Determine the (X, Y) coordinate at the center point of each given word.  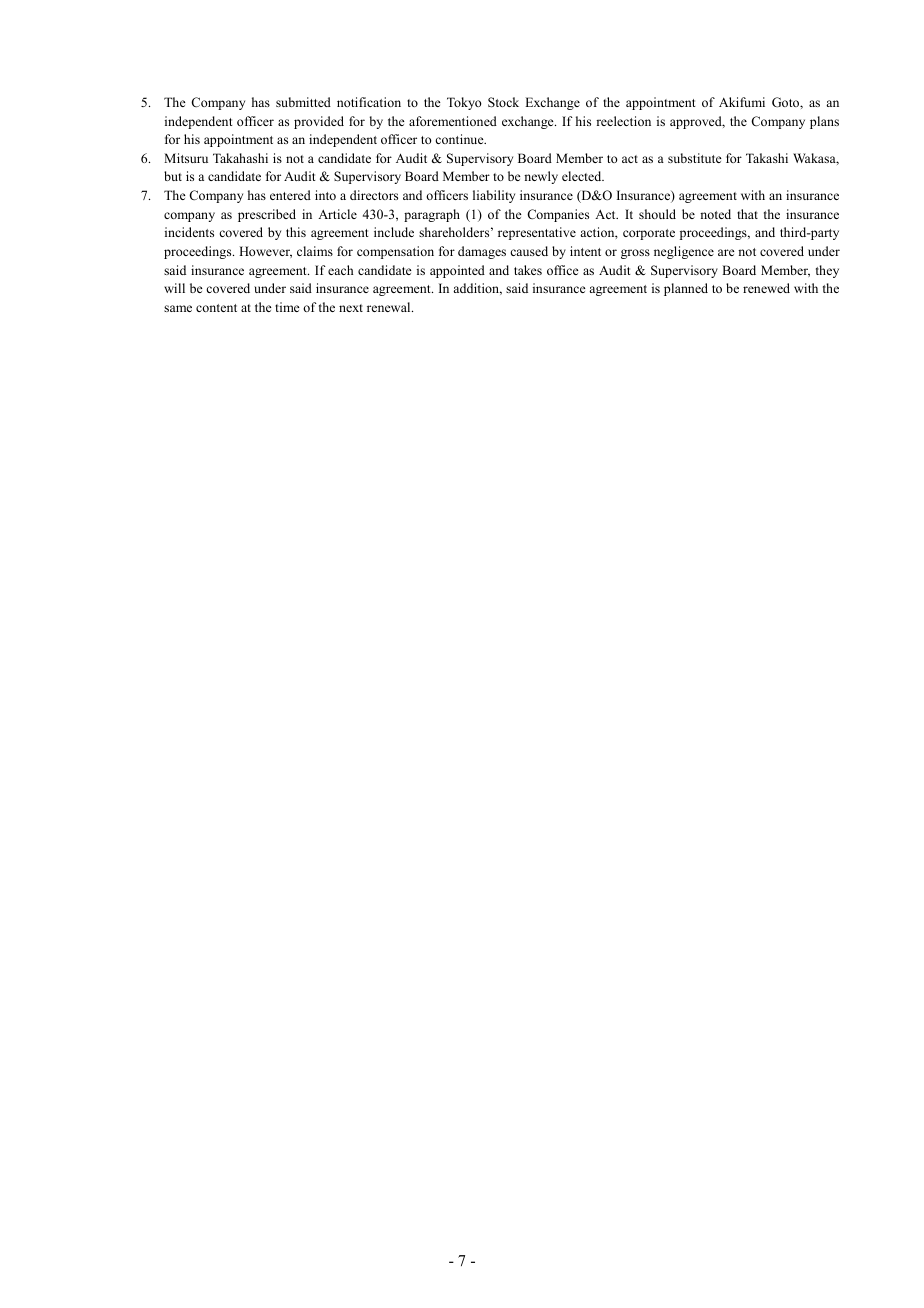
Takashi (767, 158)
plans (824, 122)
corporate (649, 234)
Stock (503, 102)
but (173, 176)
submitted (303, 102)
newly (541, 177)
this (296, 232)
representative (537, 233)
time (287, 307)
